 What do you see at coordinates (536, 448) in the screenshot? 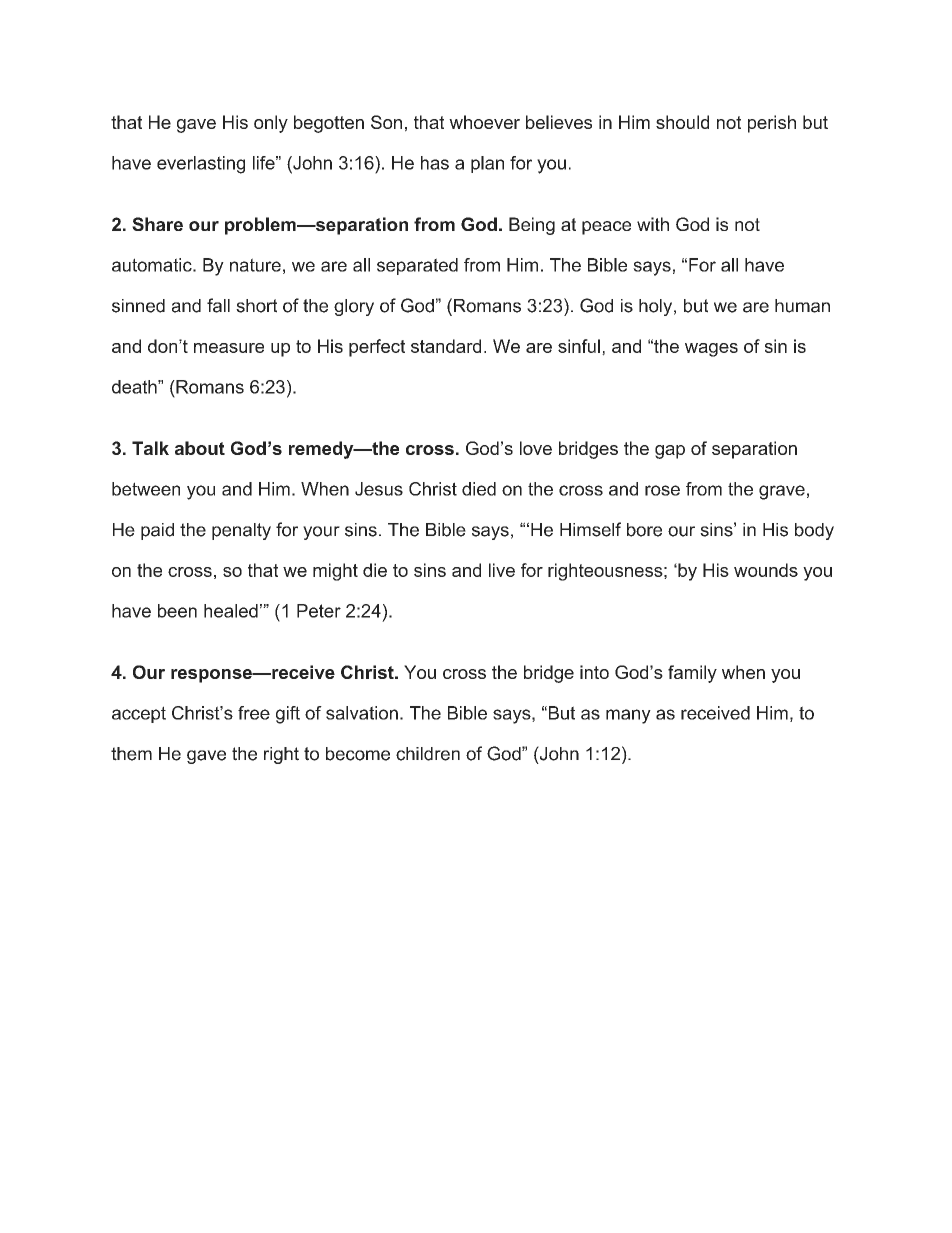
I see `love` at bounding box center [536, 448].
